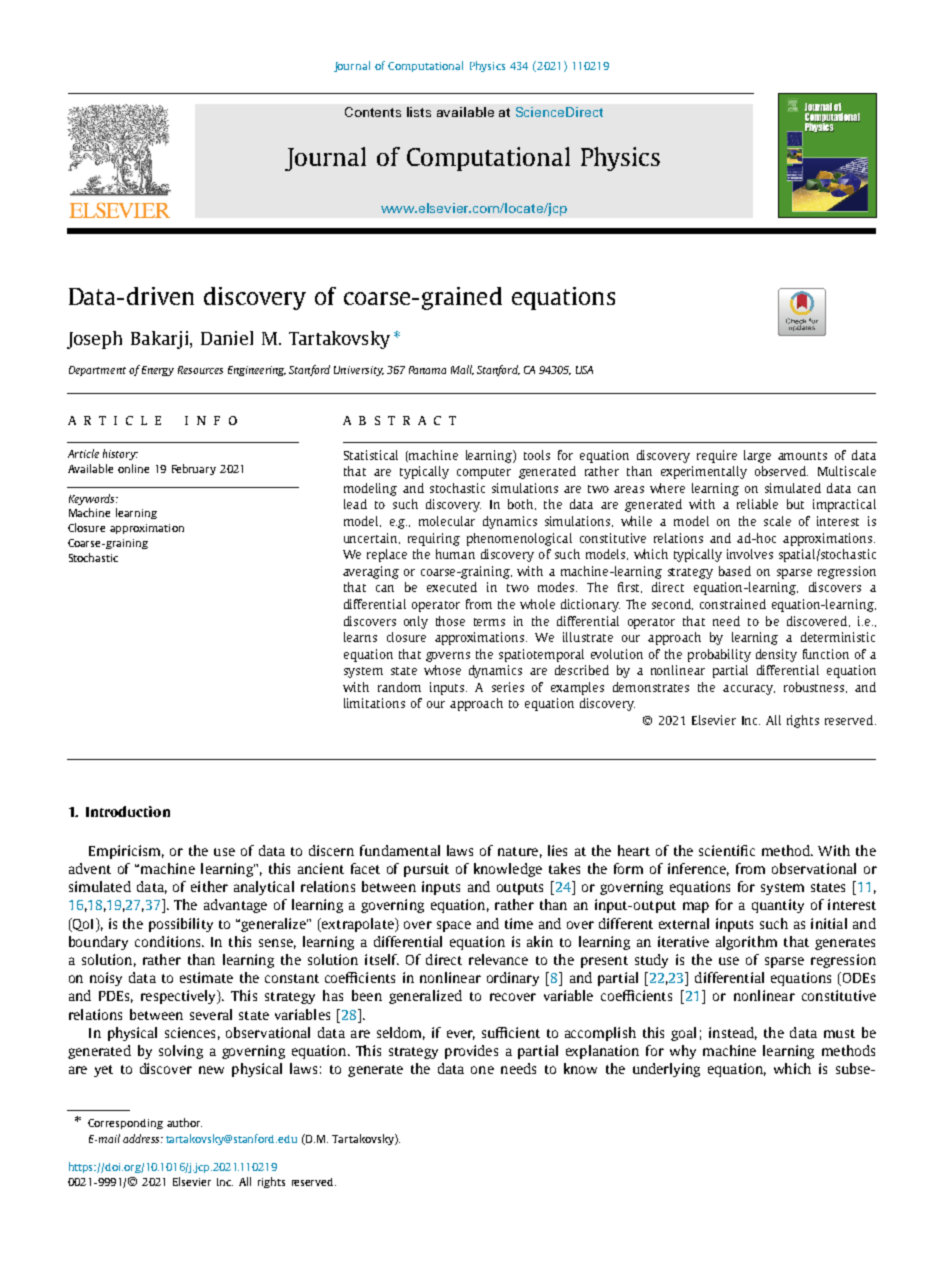 This screenshot has height=1288, width=944. What do you see at coordinates (584, 370) in the screenshot?
I see `USA` at bounding box center [584, 370].
